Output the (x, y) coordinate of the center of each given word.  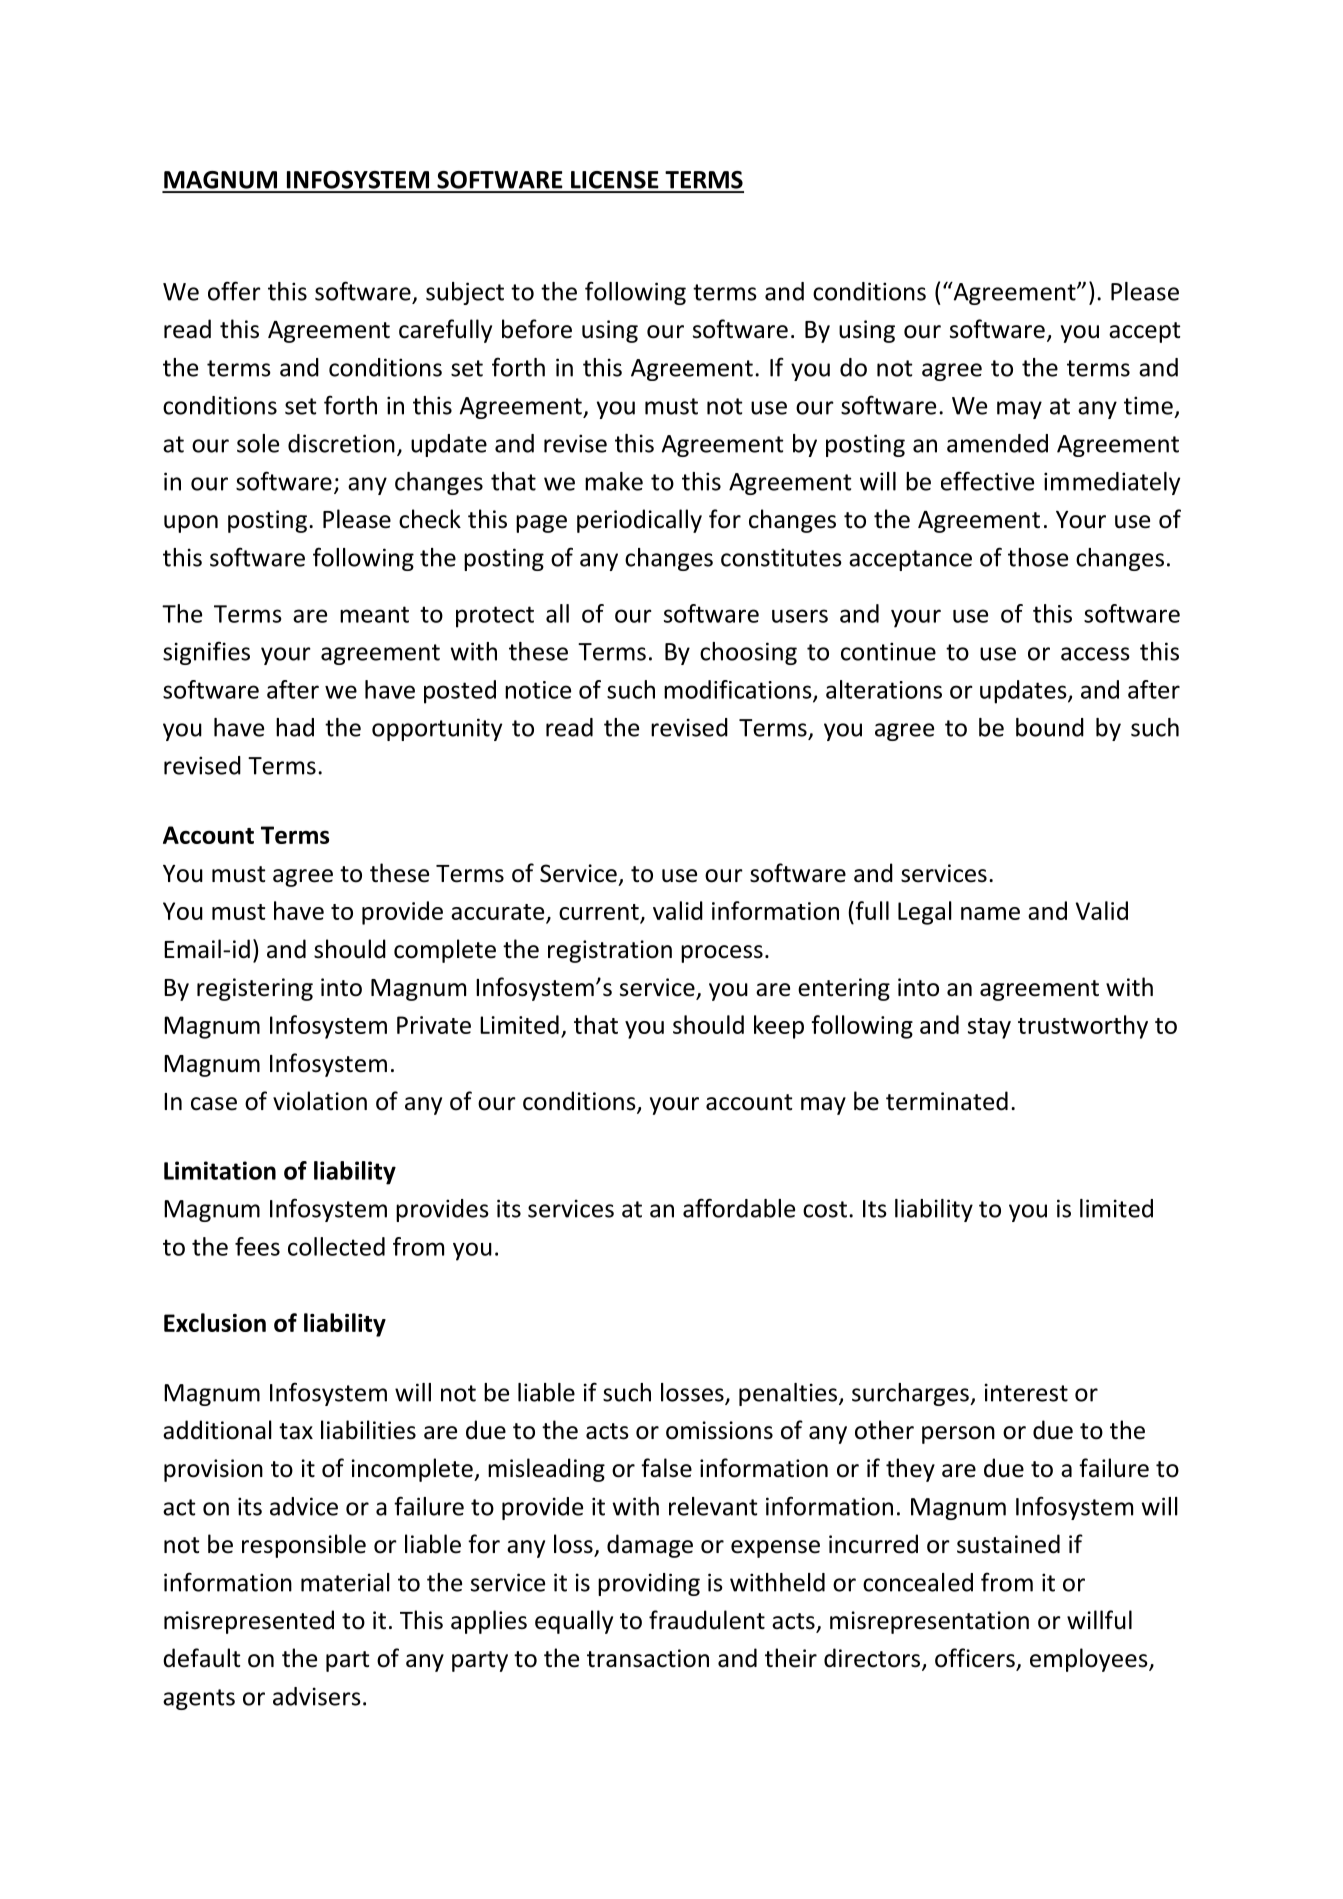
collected (336, 1246)
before (537, 329)
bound (1050, 727)
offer (234, 291)
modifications (739, 690)
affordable (739, 1208)
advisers (317, 1696)
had (295, 727)
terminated (947, 1101)
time (1148, 405)
